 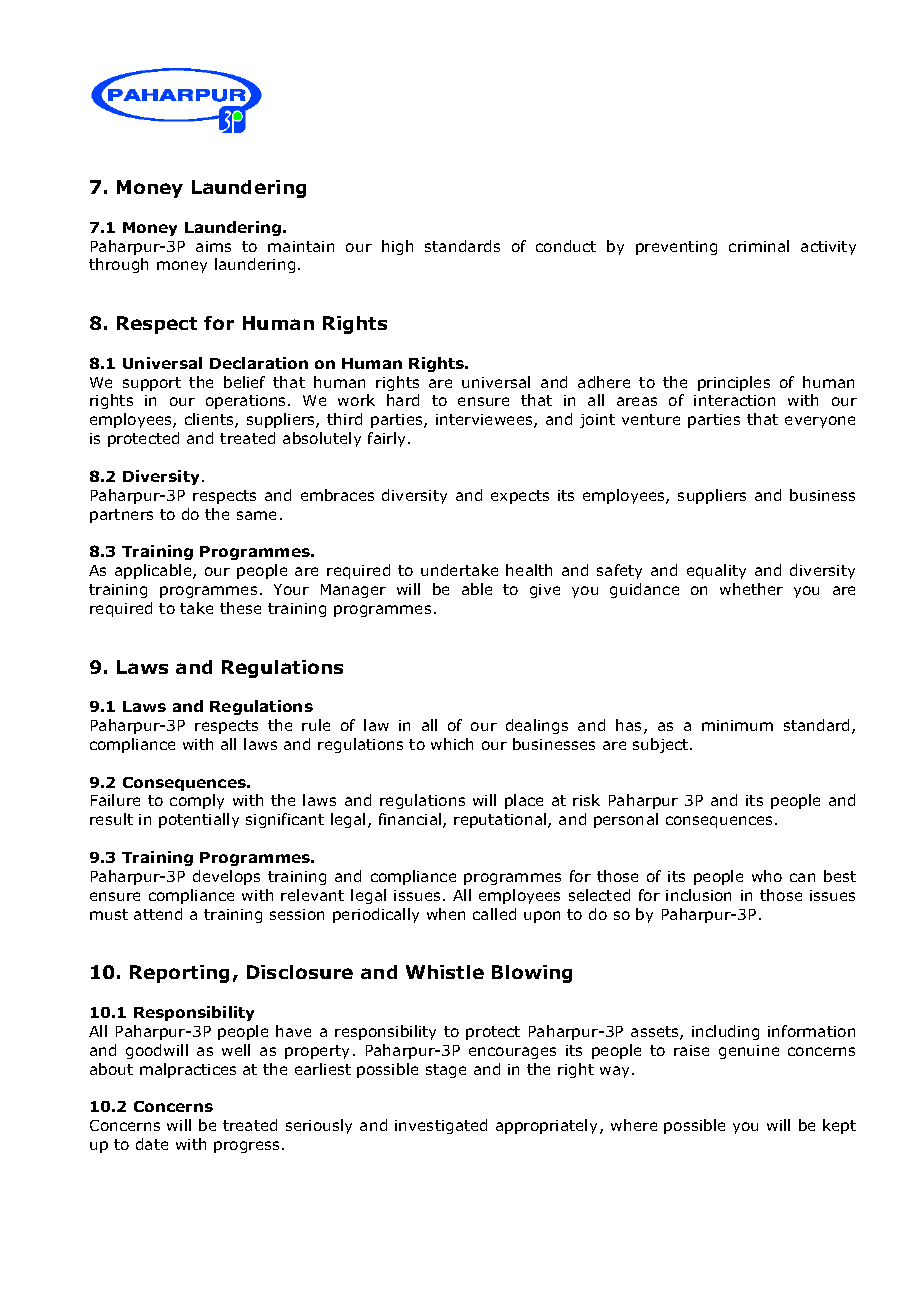 What do you see at coordinates (316, 725) in the document?
I see `rule` at bounding box center [316, 725].
